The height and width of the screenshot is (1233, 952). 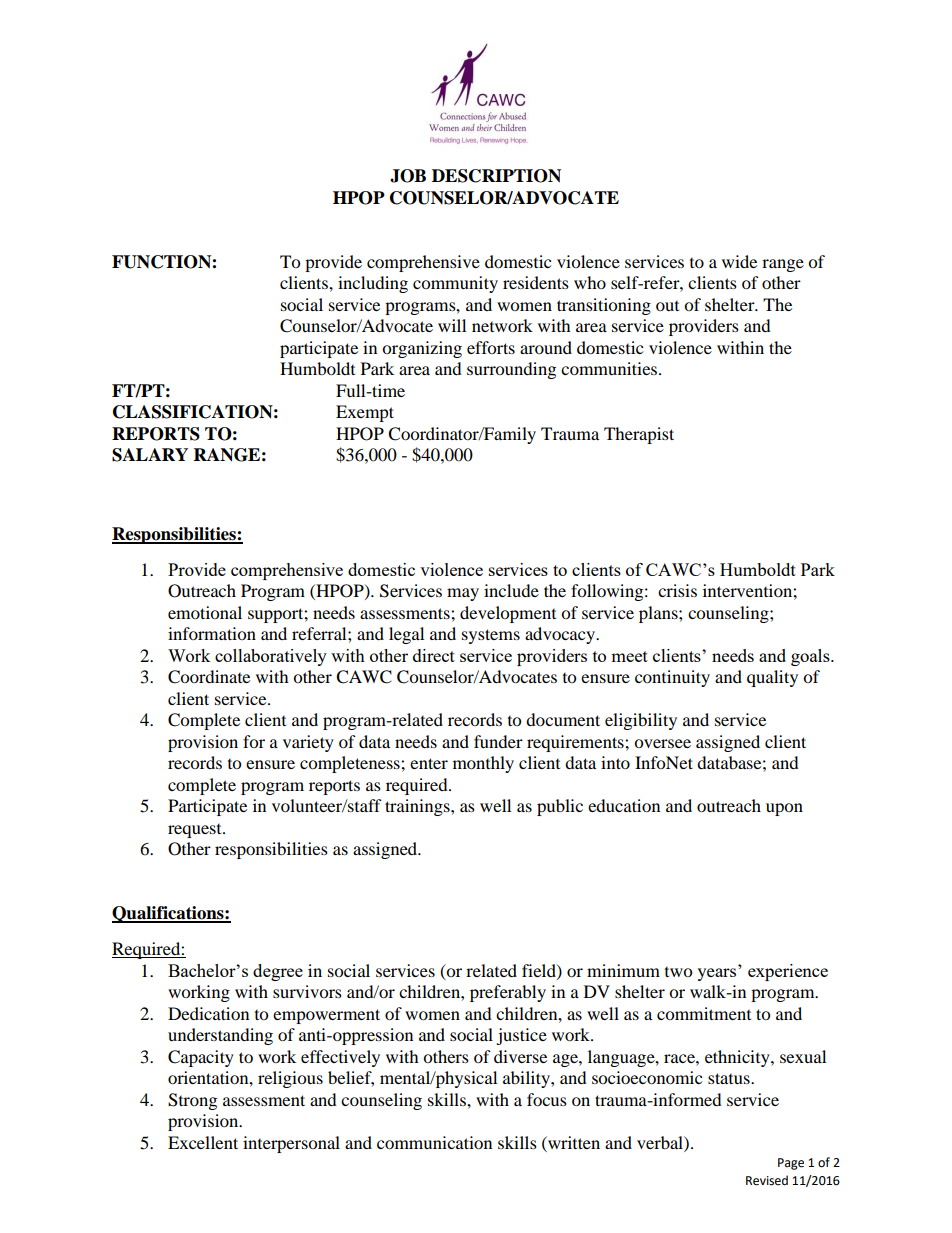 What do you see at coordinates (373, 284) in the screenshot?
I see `including` at bounding box center [373, 284].
